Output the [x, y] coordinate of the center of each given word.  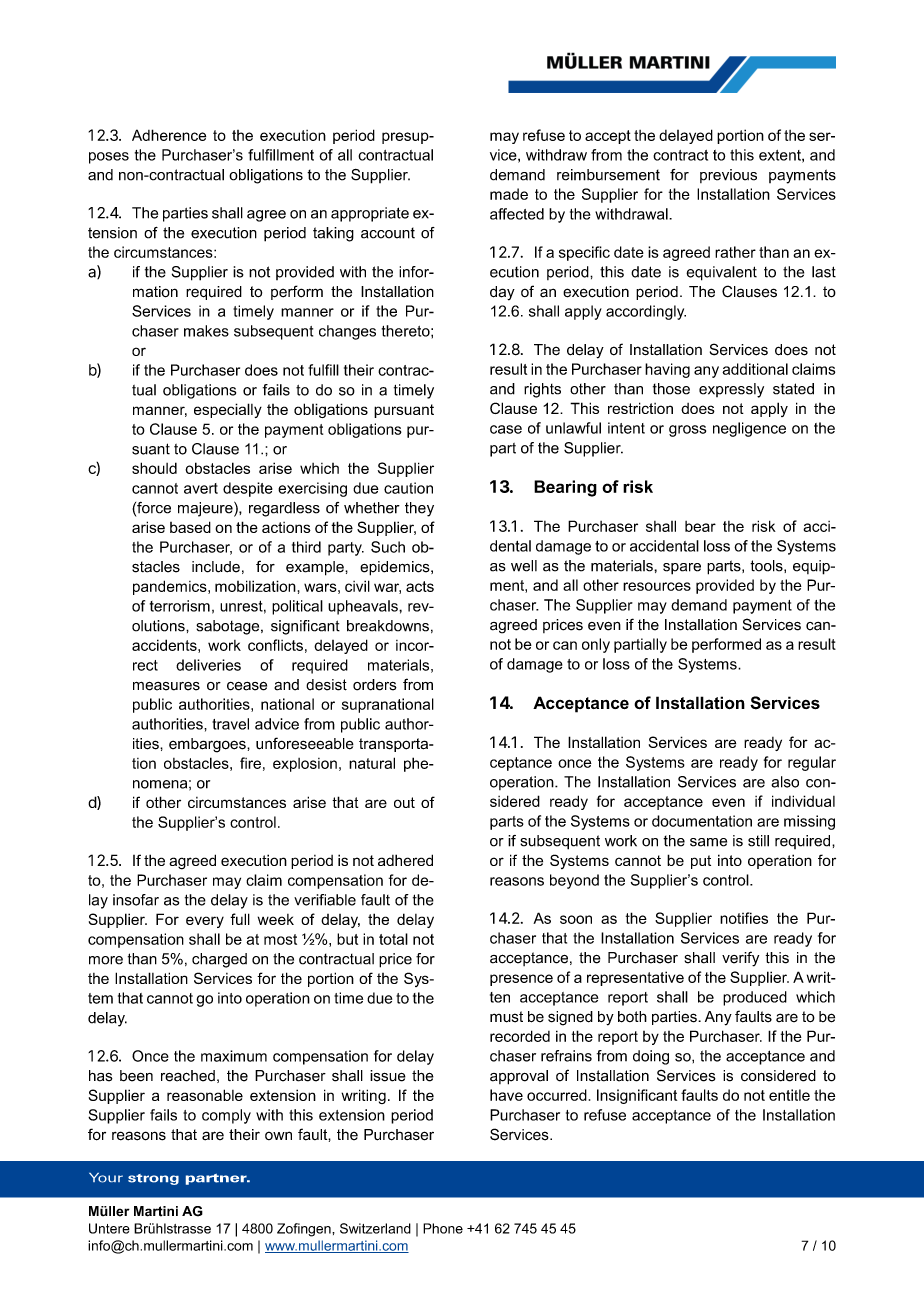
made [509, 194]
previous [728, 176]
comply [226, 1116]
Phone [443, 1228]
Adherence [169, 135]
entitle [789, 1095]
